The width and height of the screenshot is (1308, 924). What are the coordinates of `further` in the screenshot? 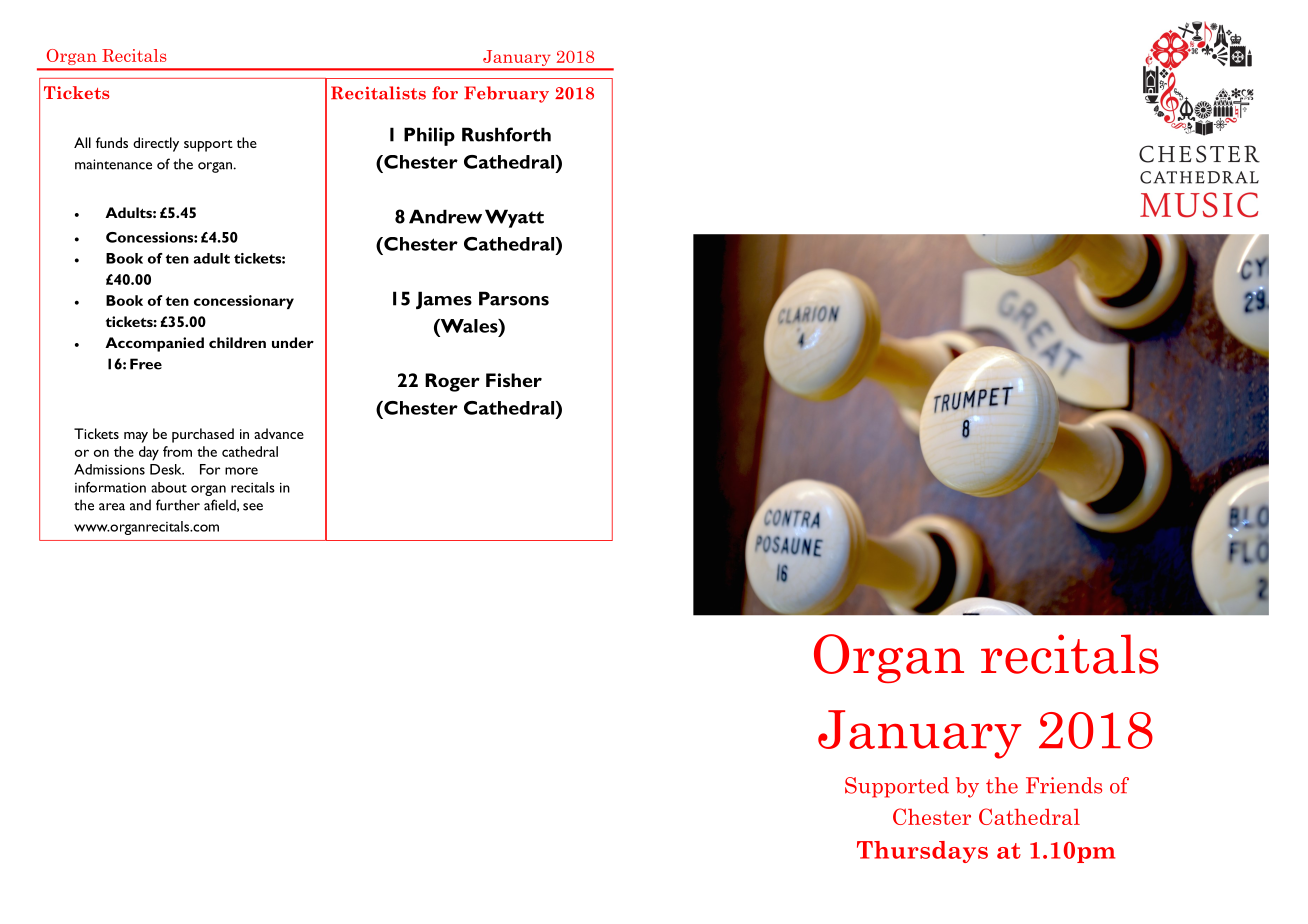 It's located at (178, 505).
